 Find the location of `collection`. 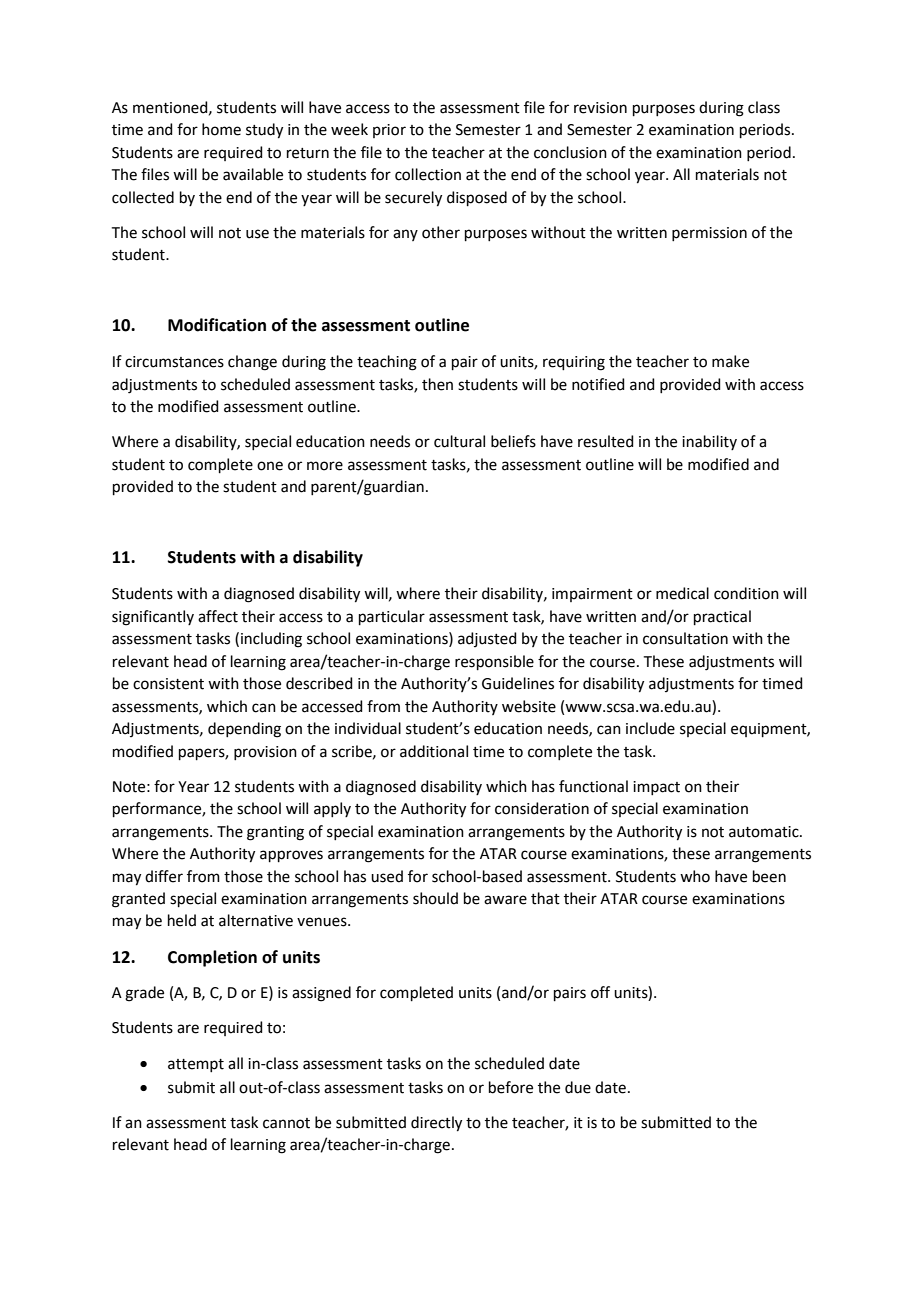

collection is located at coordinates (428, 174).
